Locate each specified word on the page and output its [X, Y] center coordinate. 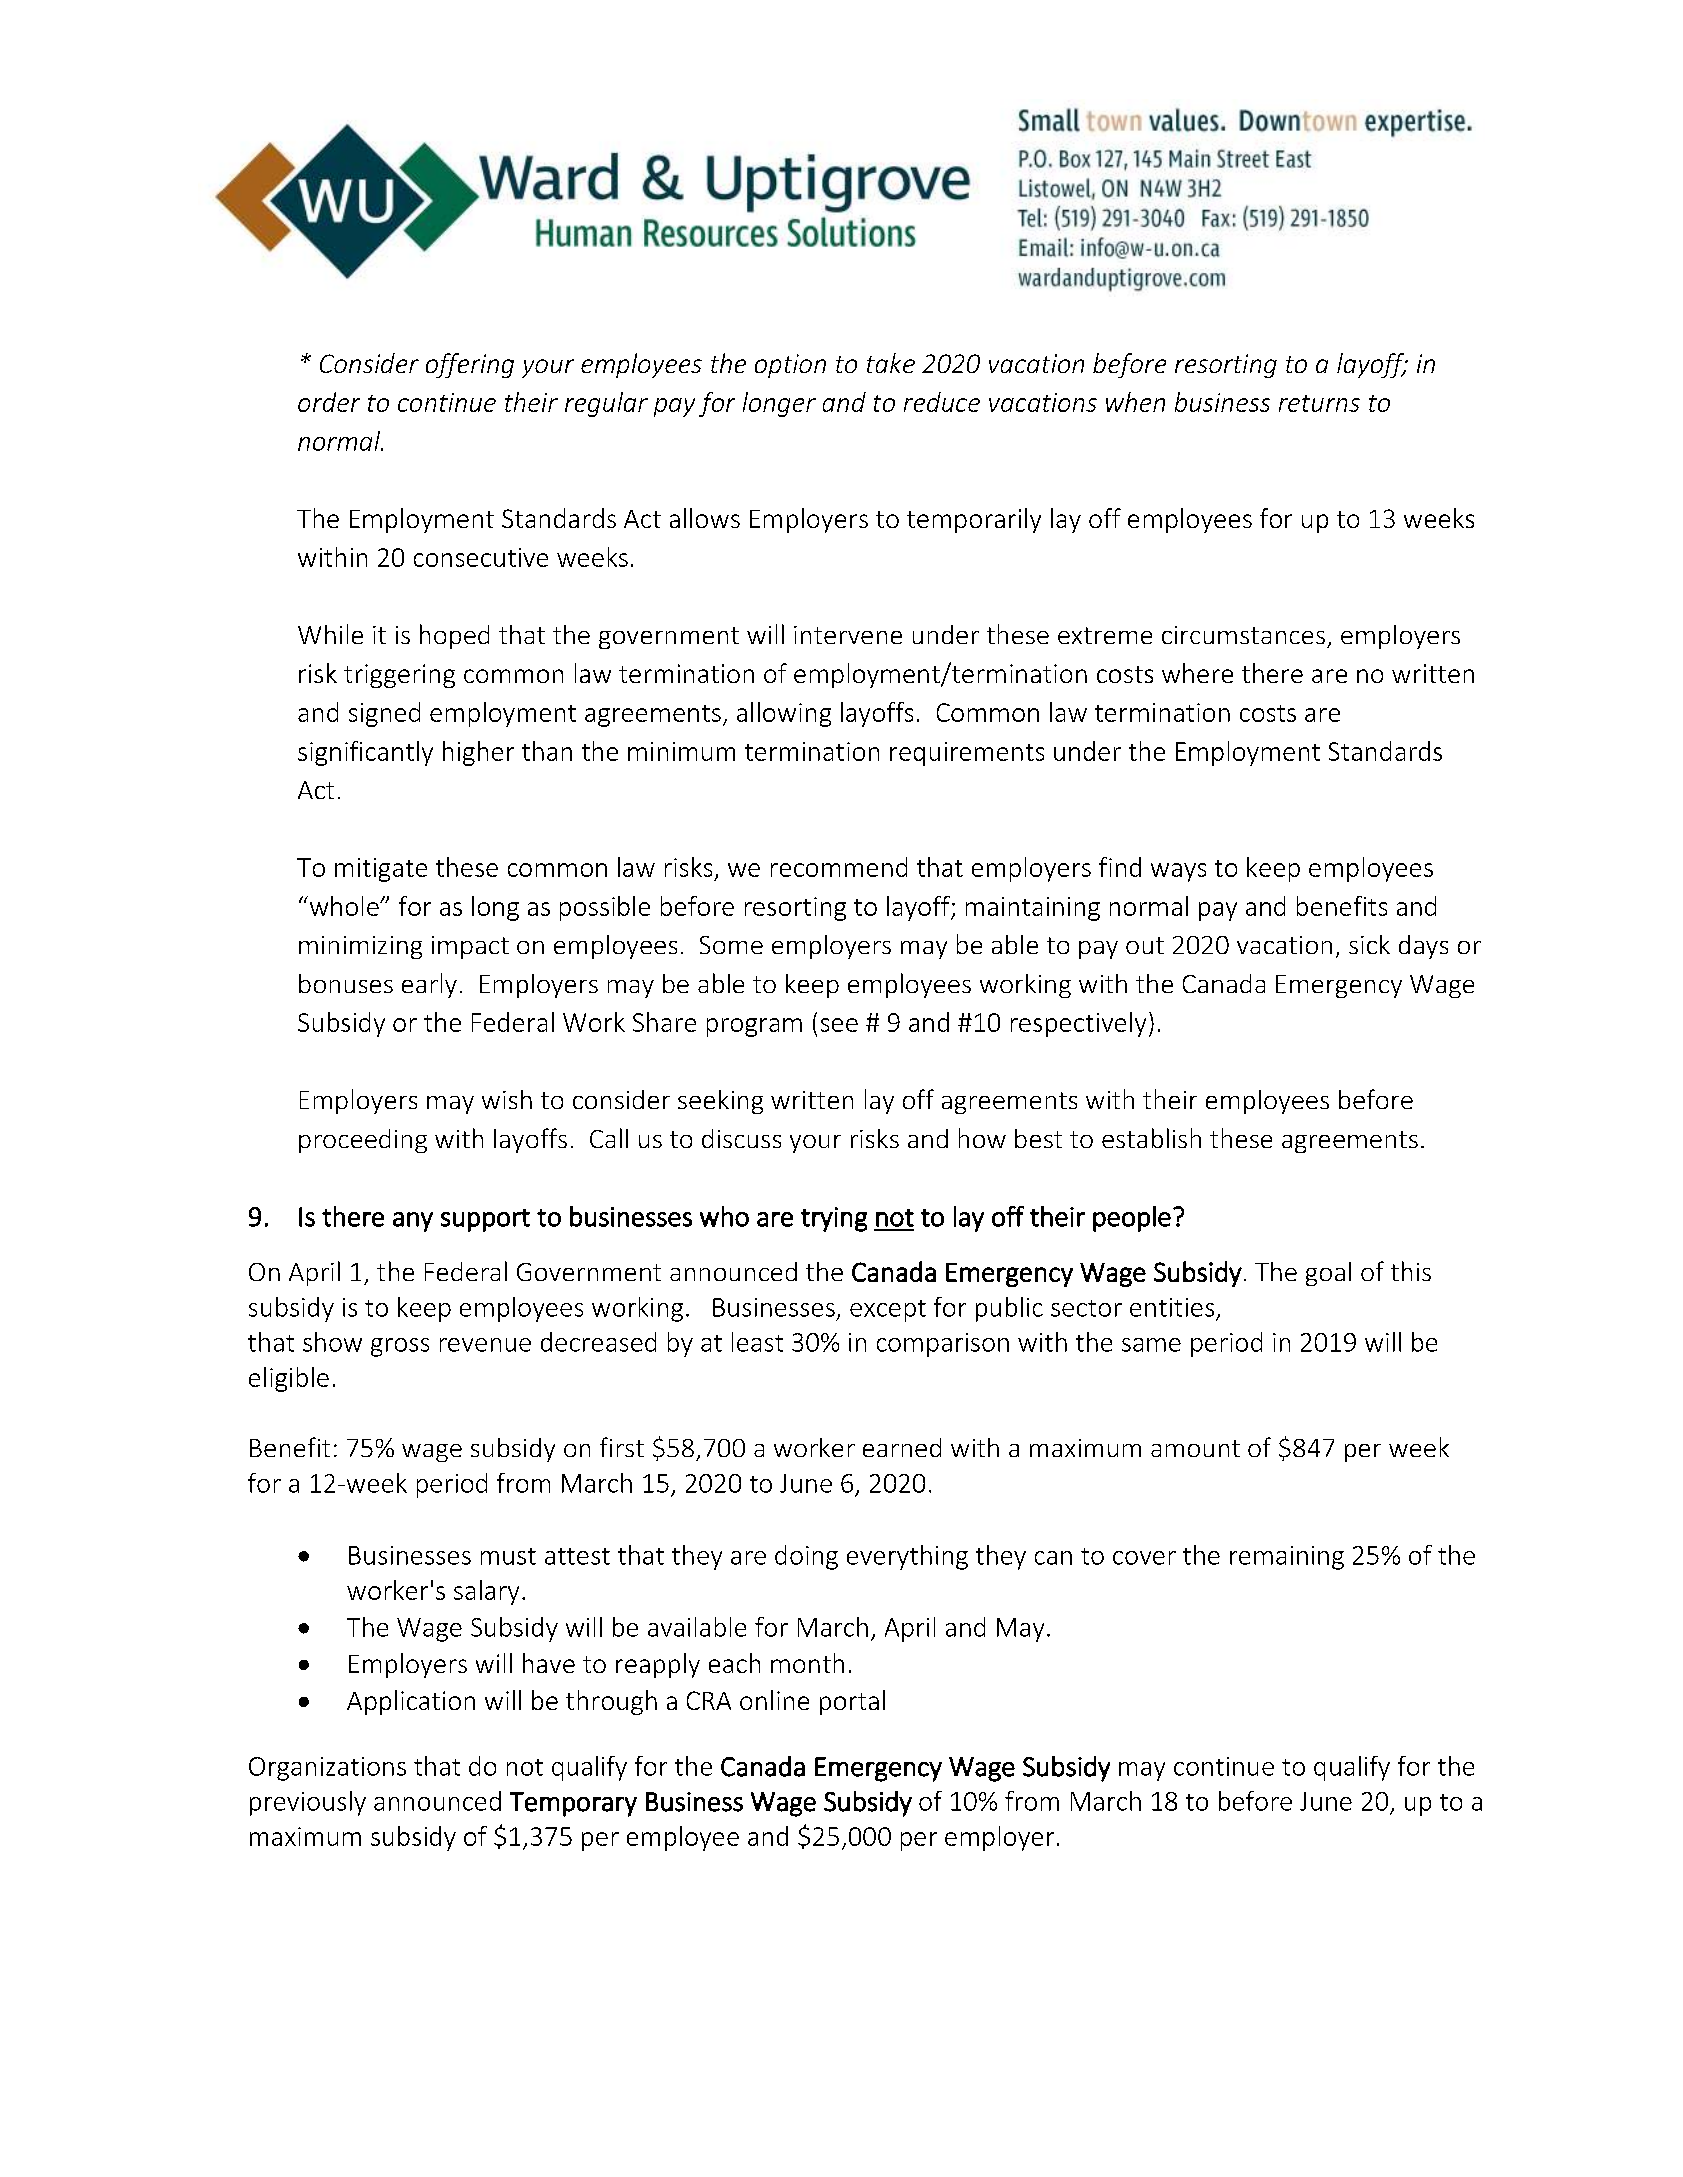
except [888, 1311]
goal [1328, 1274]
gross [400, 1347]
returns [1319, 403]
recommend [839, 867]
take [891, 363]
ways [1178, 872]
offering [470, 365]
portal [852, 1702]
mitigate [381, 870]
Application [411, 1702]
